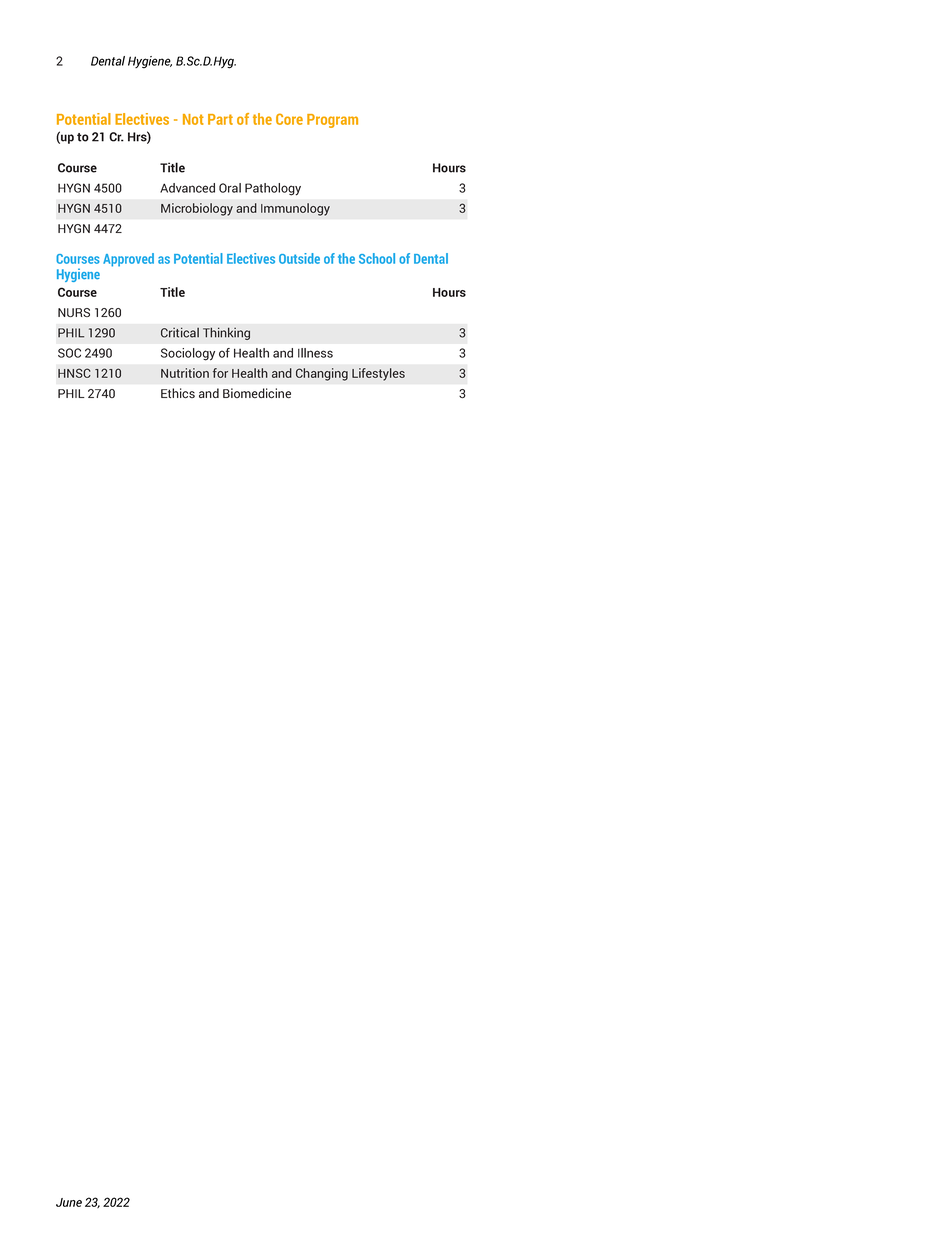 The width and height of the page is (952, 1233). I want to click on June, so click(69, 1202).
